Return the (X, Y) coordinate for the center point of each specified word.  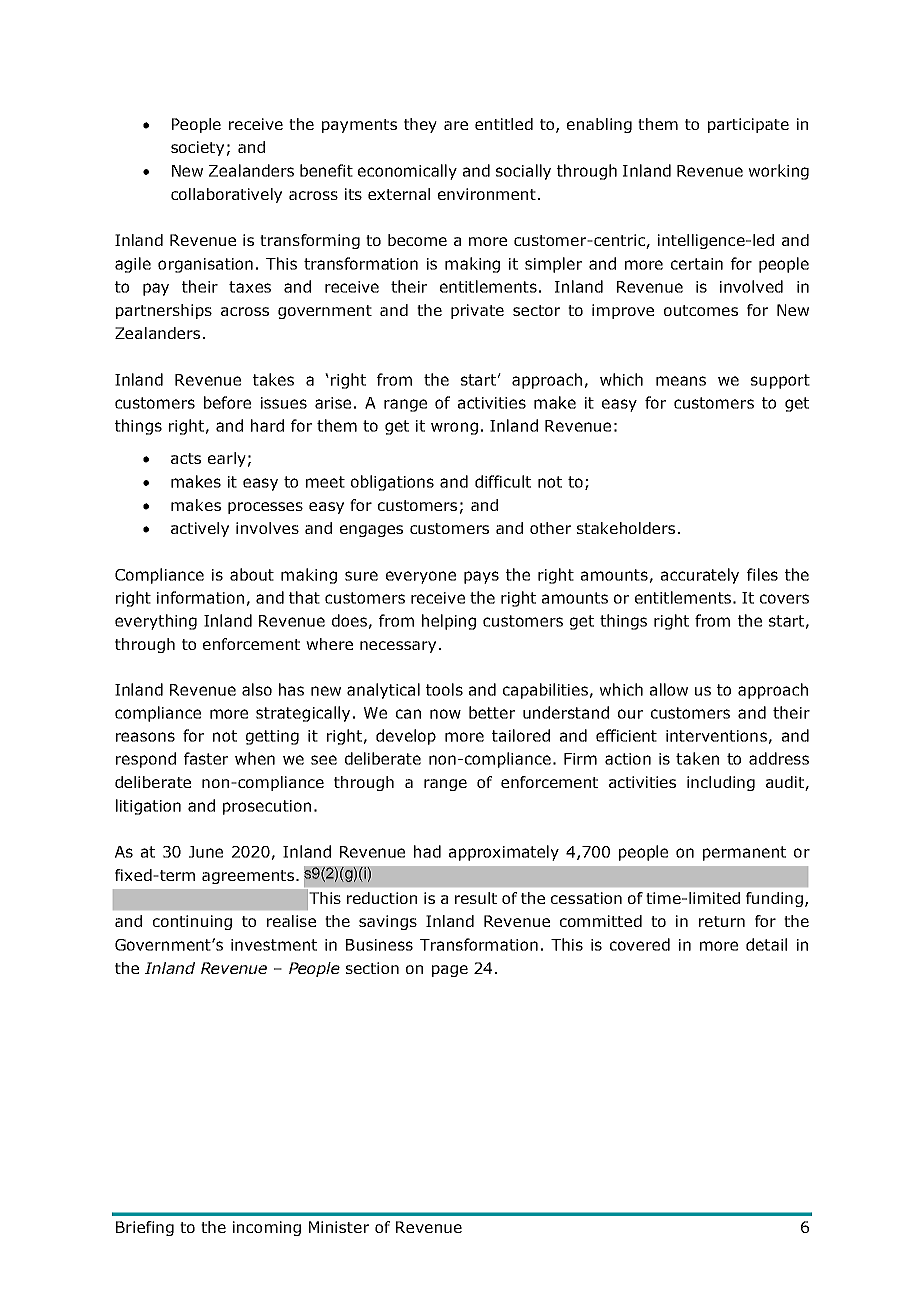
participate (748, 125)
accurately (700, 576)
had (427, 851)
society (197, 148)
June (206, 852)
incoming (267, 1228)
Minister (339, 1227)
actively (200, 529)
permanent (744, 853)
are (456, 125)
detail (766, 944)
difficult (503, 481)
